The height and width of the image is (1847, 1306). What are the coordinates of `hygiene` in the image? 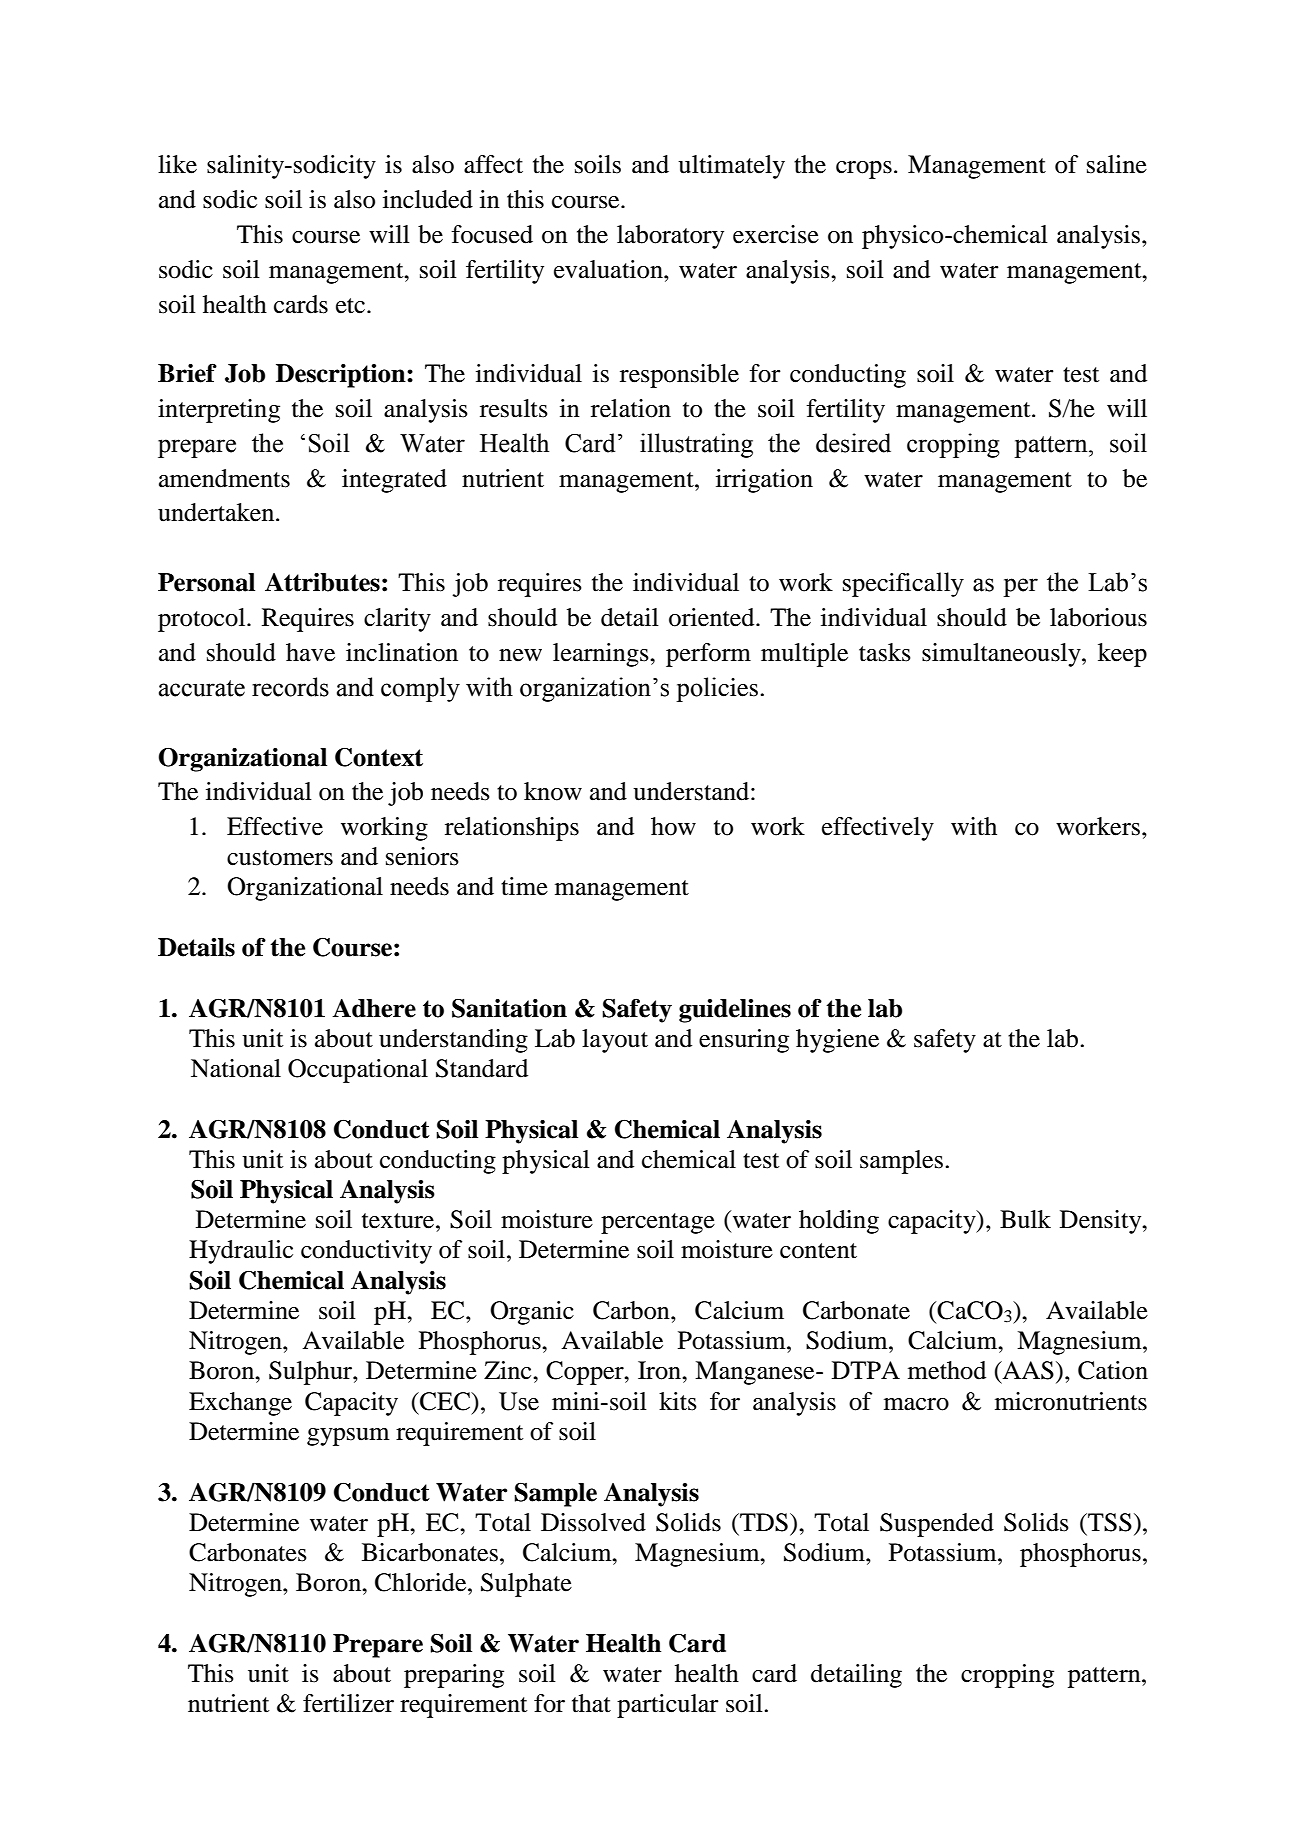 It's located at (837, 1041).
